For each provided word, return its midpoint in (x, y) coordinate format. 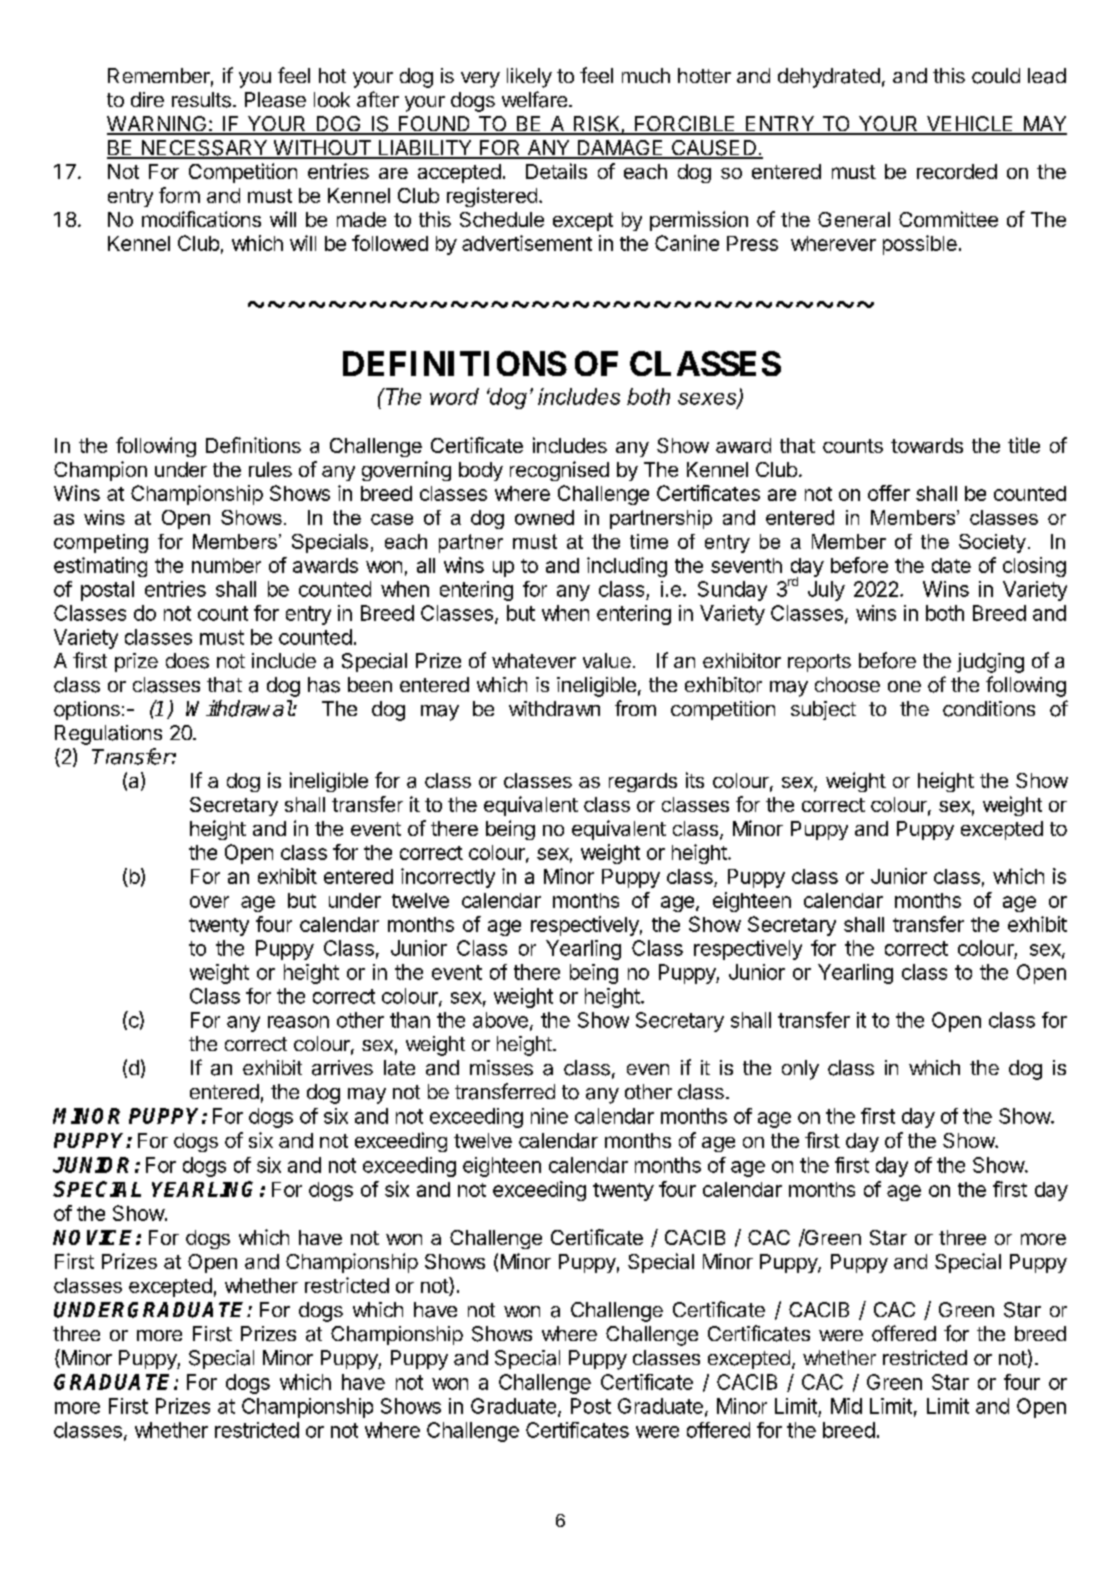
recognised (559, 471)
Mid (846, 1406)
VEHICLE (970, 125)
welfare (534, 99)
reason (298, 1022)
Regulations (108, 735)
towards (927, 445)
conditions (989, 709)
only (800, 1070)
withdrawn (554, 708)
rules (270, 469)
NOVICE (95, 1237)
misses (501, 1068)
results (201, 100)
